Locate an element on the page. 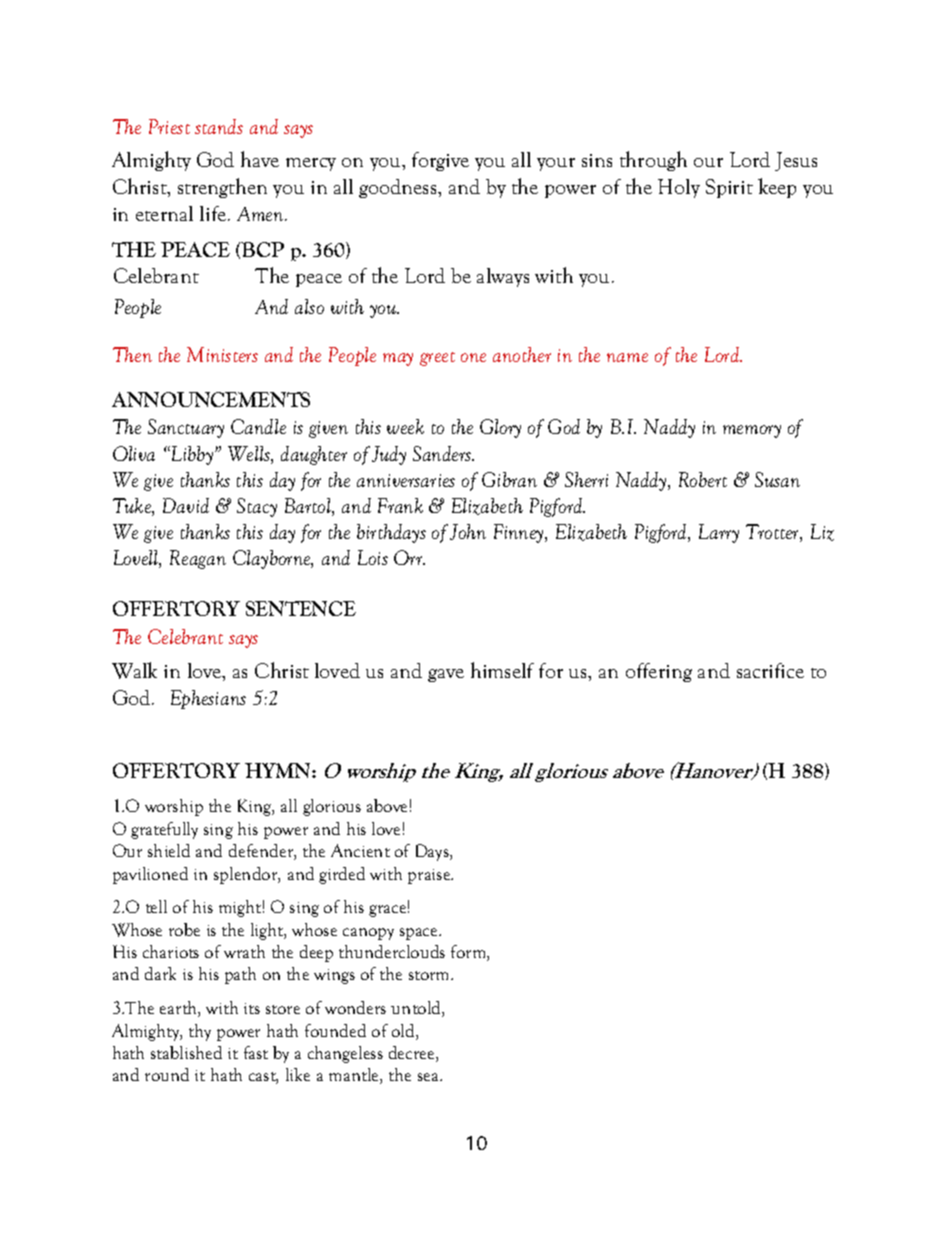 This document has height=1233, width=952. Spirit is located at coordinates (729, 188).
